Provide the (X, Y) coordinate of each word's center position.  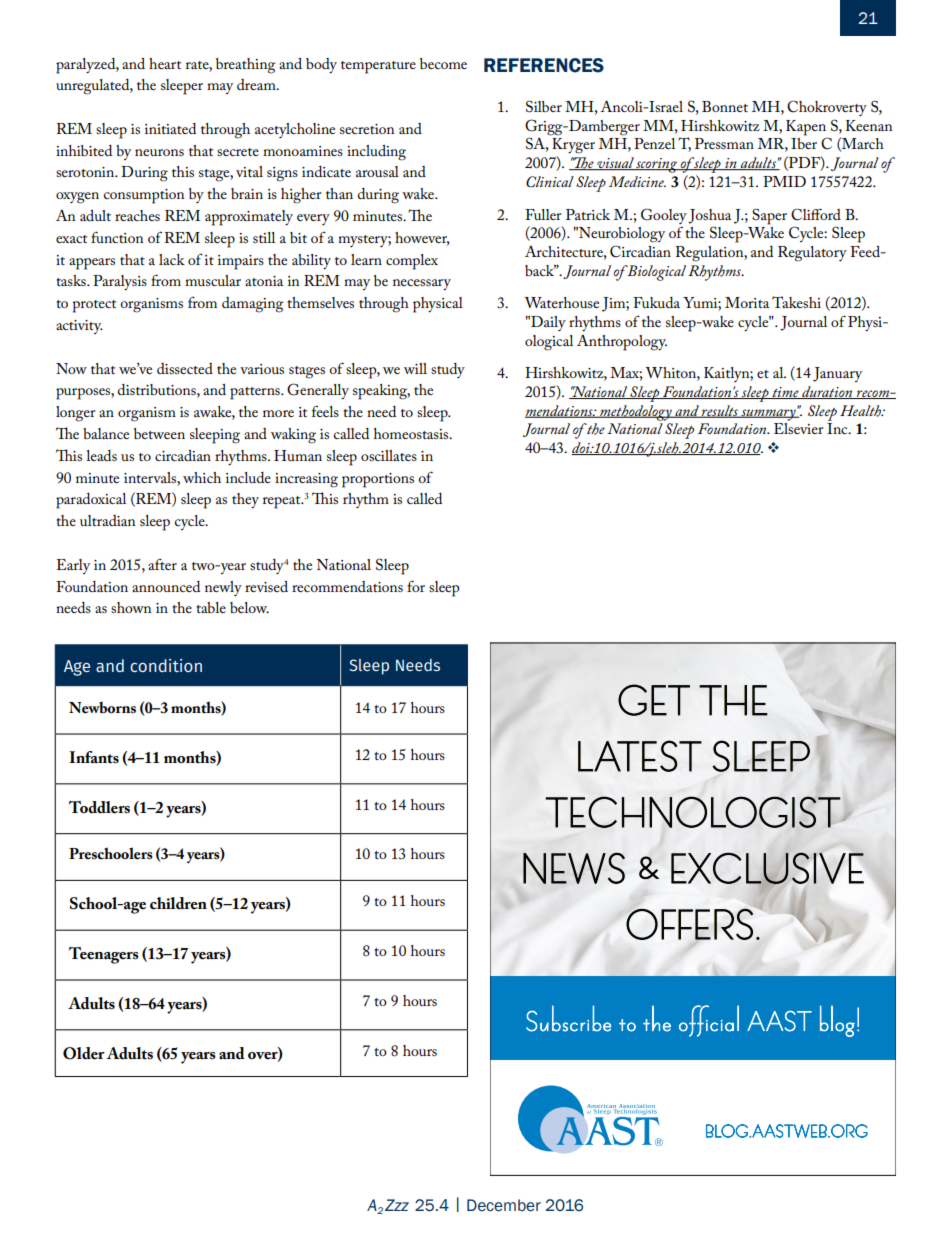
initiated (170, 128)
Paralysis (120, 282)
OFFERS (689, 925)
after (162, 564)
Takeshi (796, 302)
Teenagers (104, 955)
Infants (94, 757)
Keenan (869, 125)
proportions (378, 480)
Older (84, 1053)
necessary (422, 284)
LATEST (640, 756)
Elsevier (799, 428)
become (443, 63)
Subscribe (568, 1018)
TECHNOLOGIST (694, 812)
